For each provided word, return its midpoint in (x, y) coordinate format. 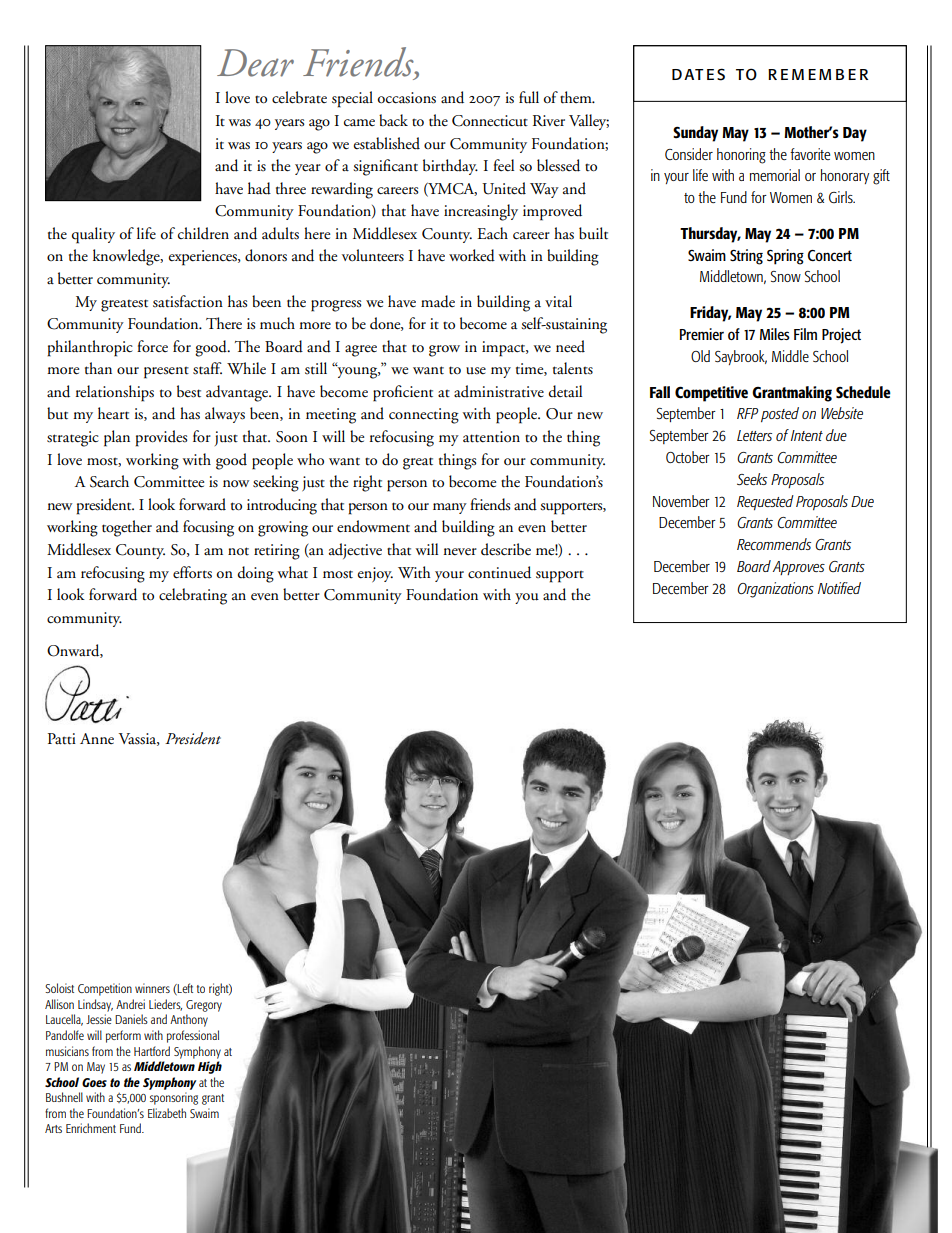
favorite (810, 154)
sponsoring (174, 1098)
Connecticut (490, 121)
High (210, 1067)
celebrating (193, 596)
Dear (255, 63)
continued (499, 572)
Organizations (775, 590)
